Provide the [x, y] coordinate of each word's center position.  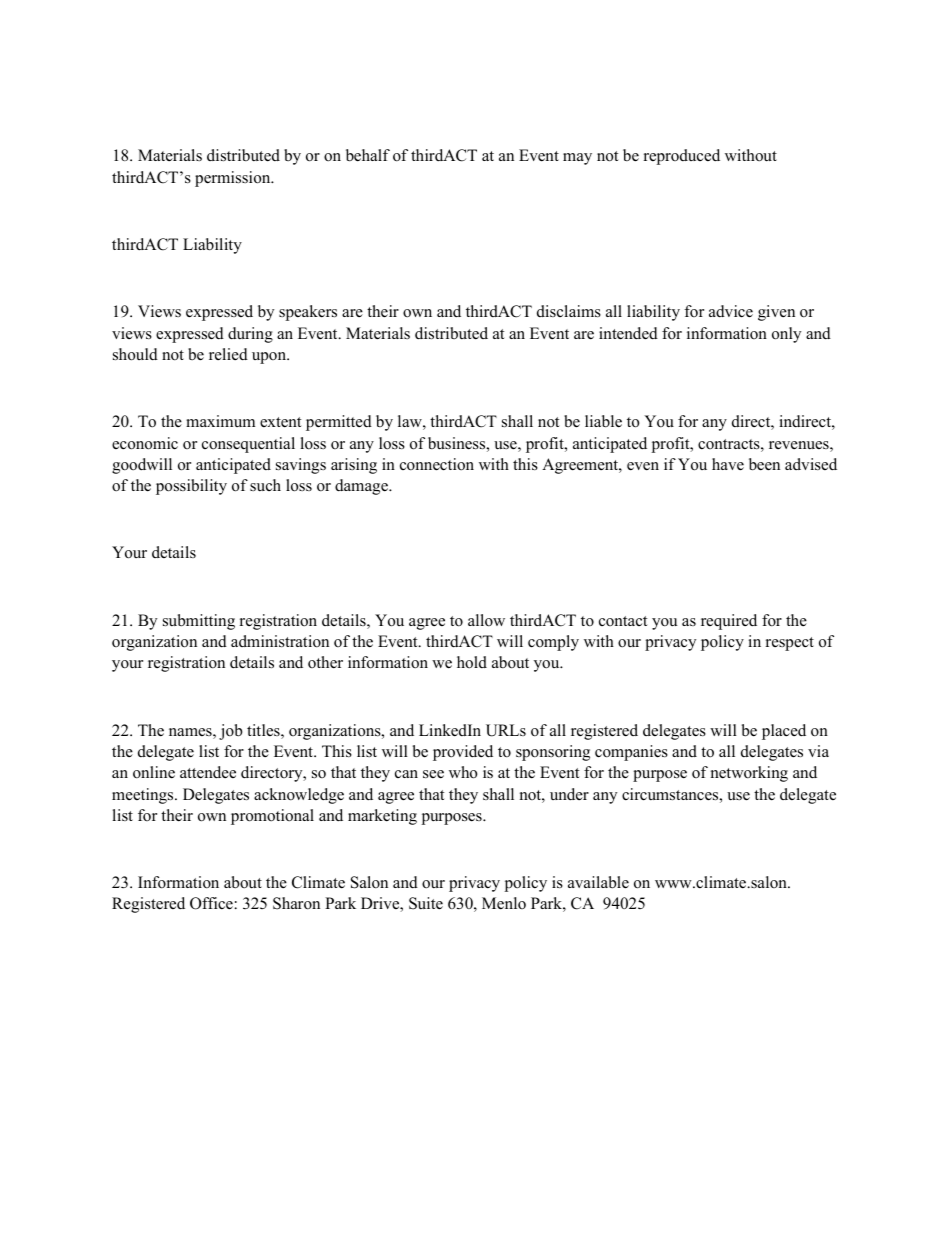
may [577, 159]
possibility [191, 487]
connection [437, 464]
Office [211, 903]
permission [234, 179]
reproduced [682, 157]
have [728, 464]
